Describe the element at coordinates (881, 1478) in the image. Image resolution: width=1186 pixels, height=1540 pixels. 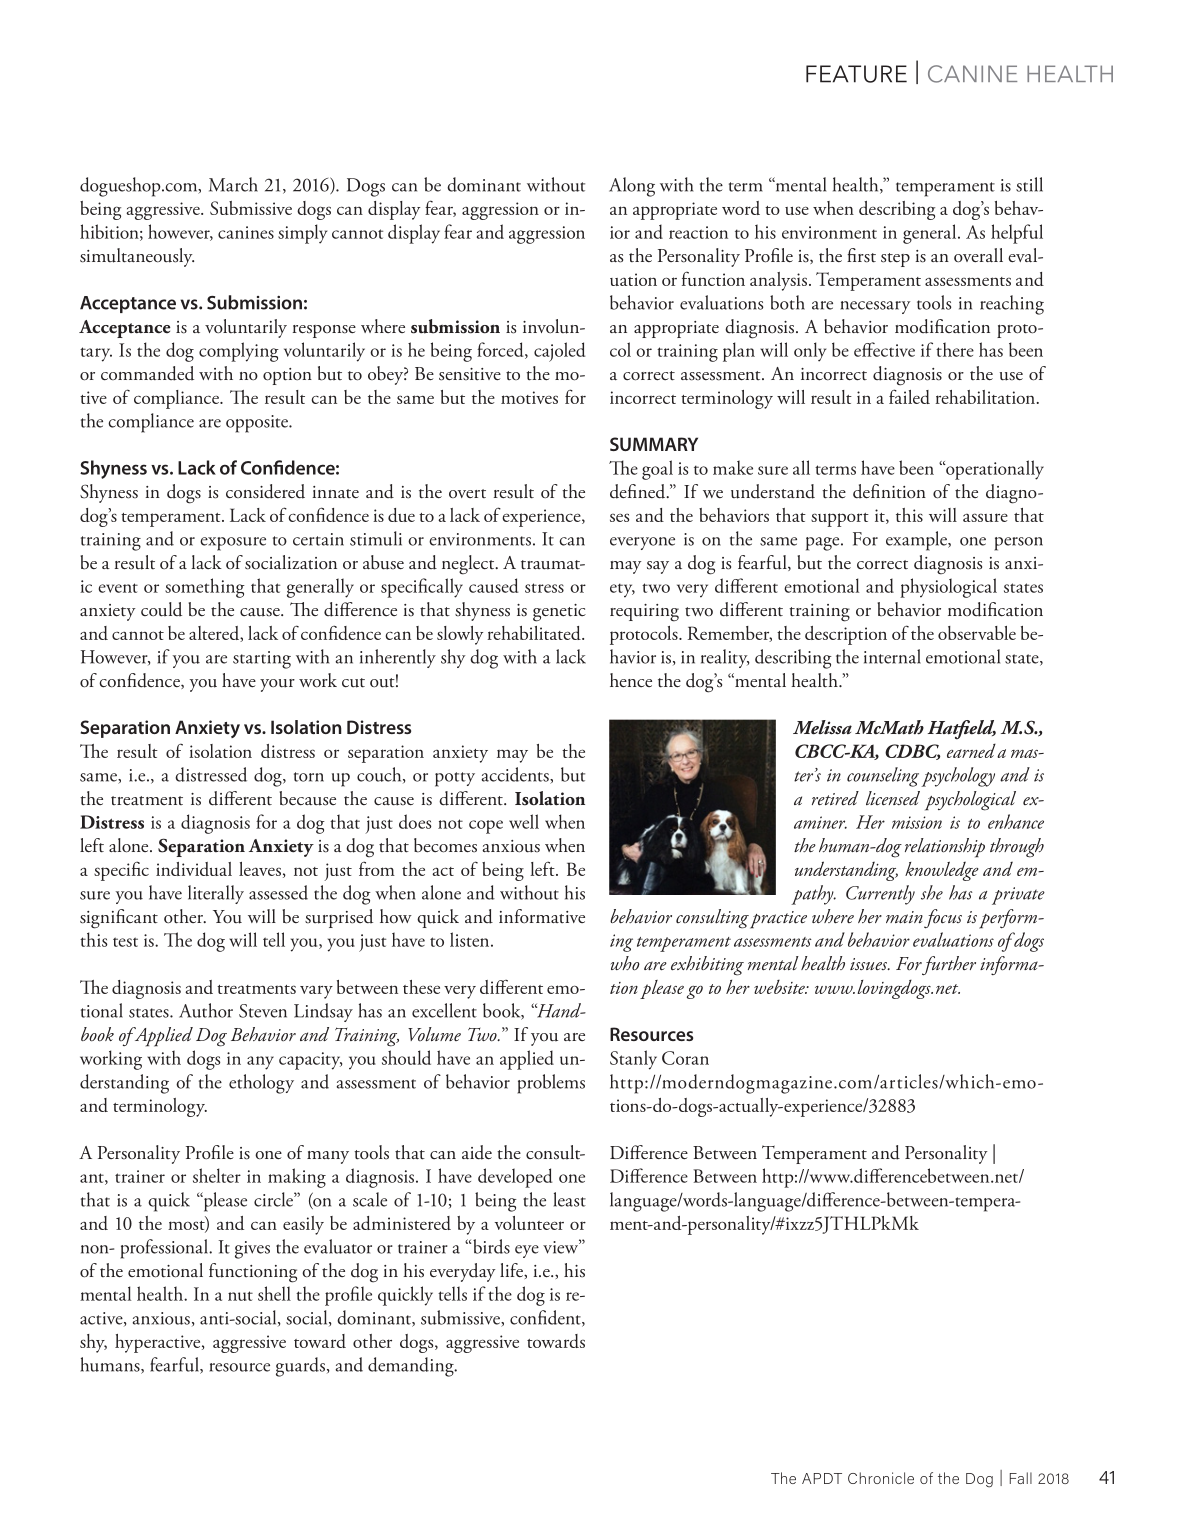
I see `Chronicle` at that location.
